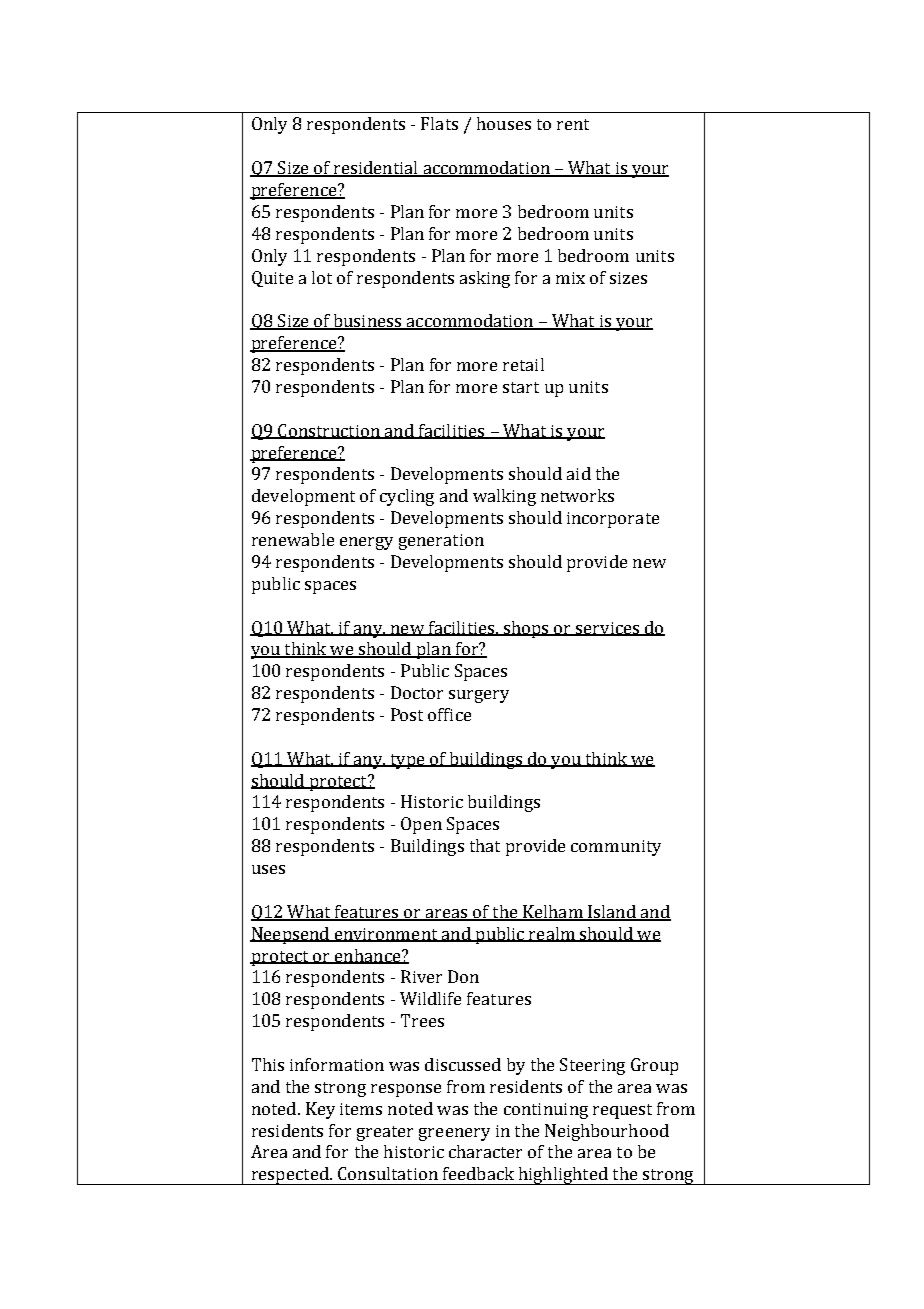  I want to click on greenery, so click(454, 1134).
